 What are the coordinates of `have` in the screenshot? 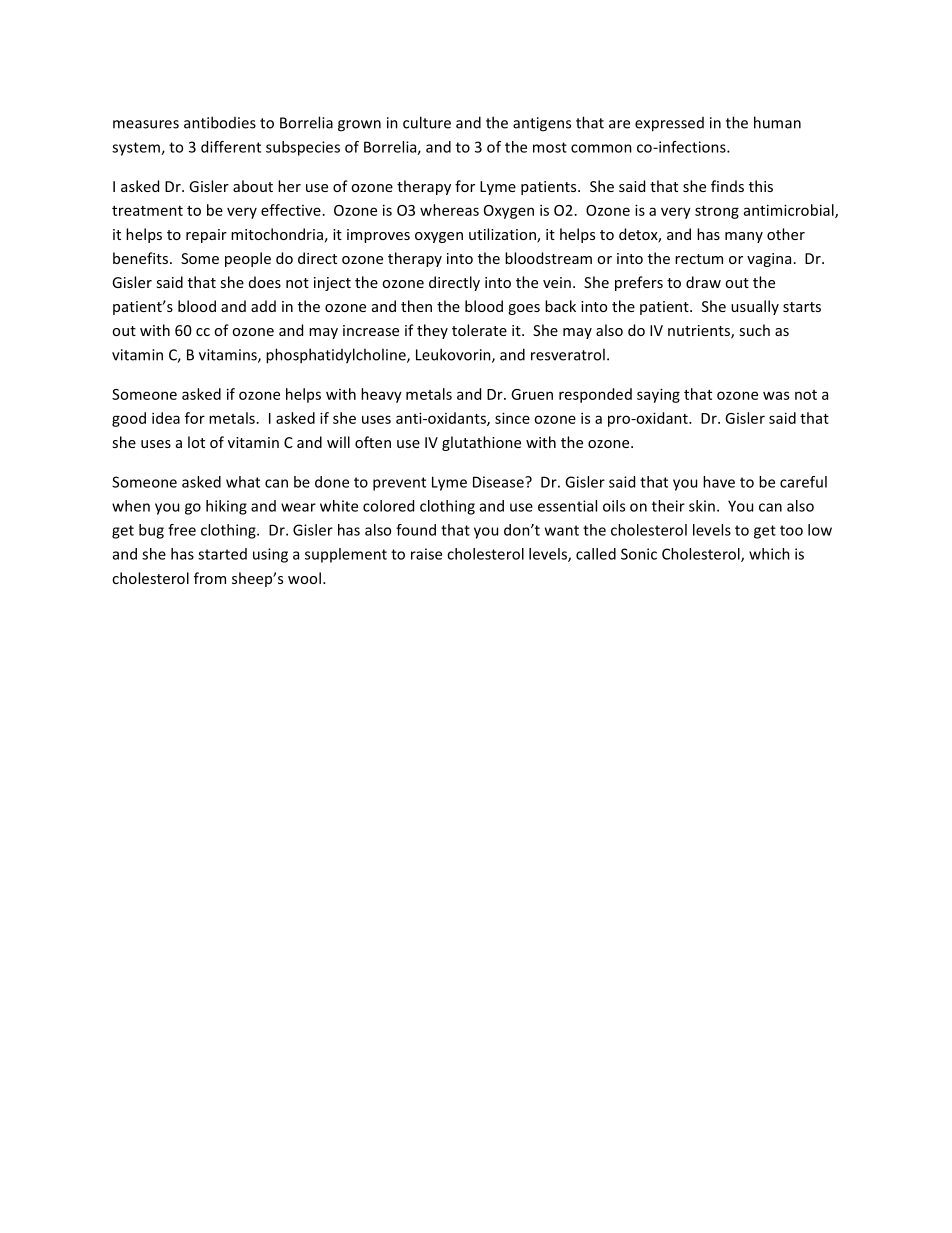 It's located at (719, 482).
